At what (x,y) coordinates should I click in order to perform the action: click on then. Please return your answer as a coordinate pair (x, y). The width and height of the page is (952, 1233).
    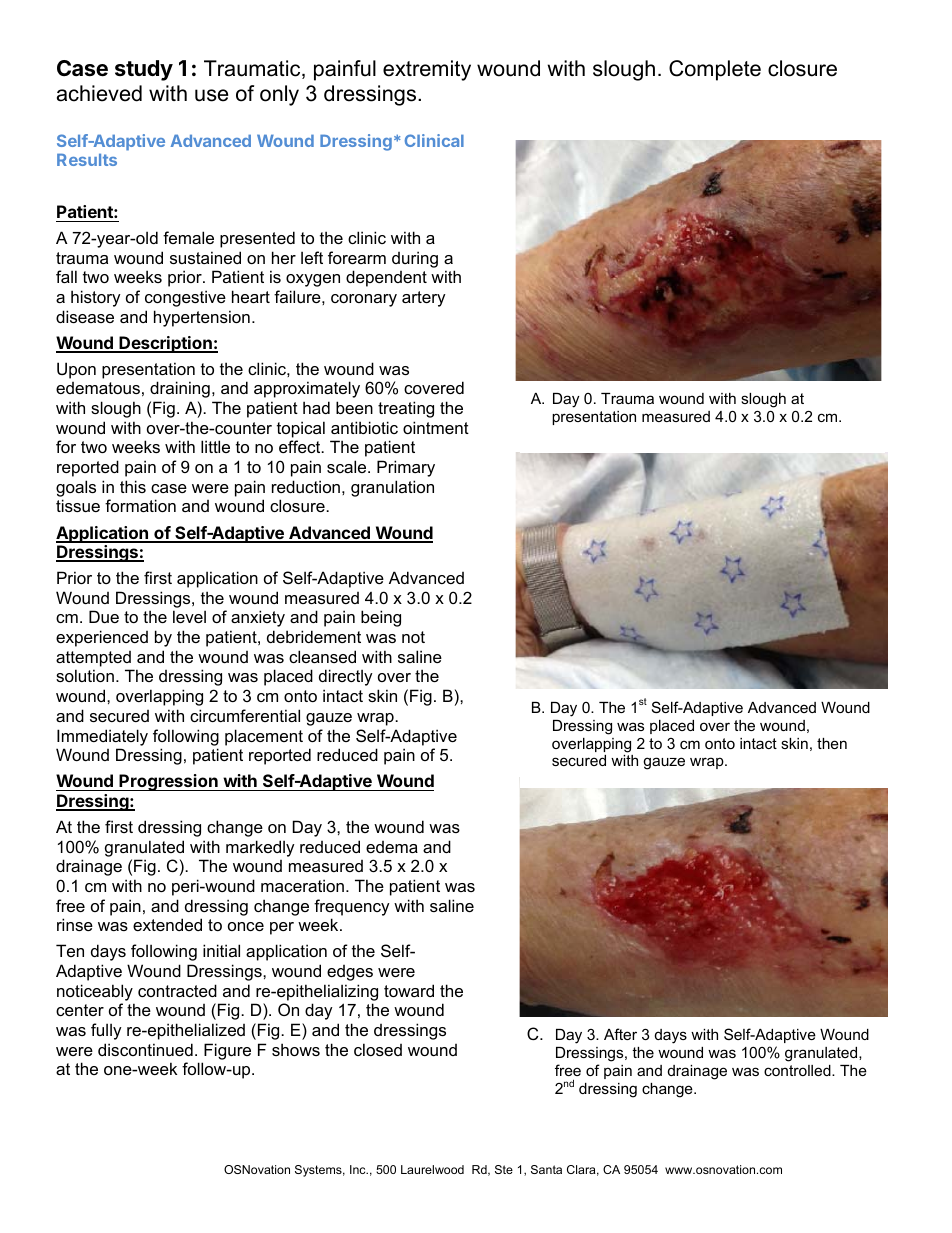
    Looking at the image, I should click on (832, 743).
